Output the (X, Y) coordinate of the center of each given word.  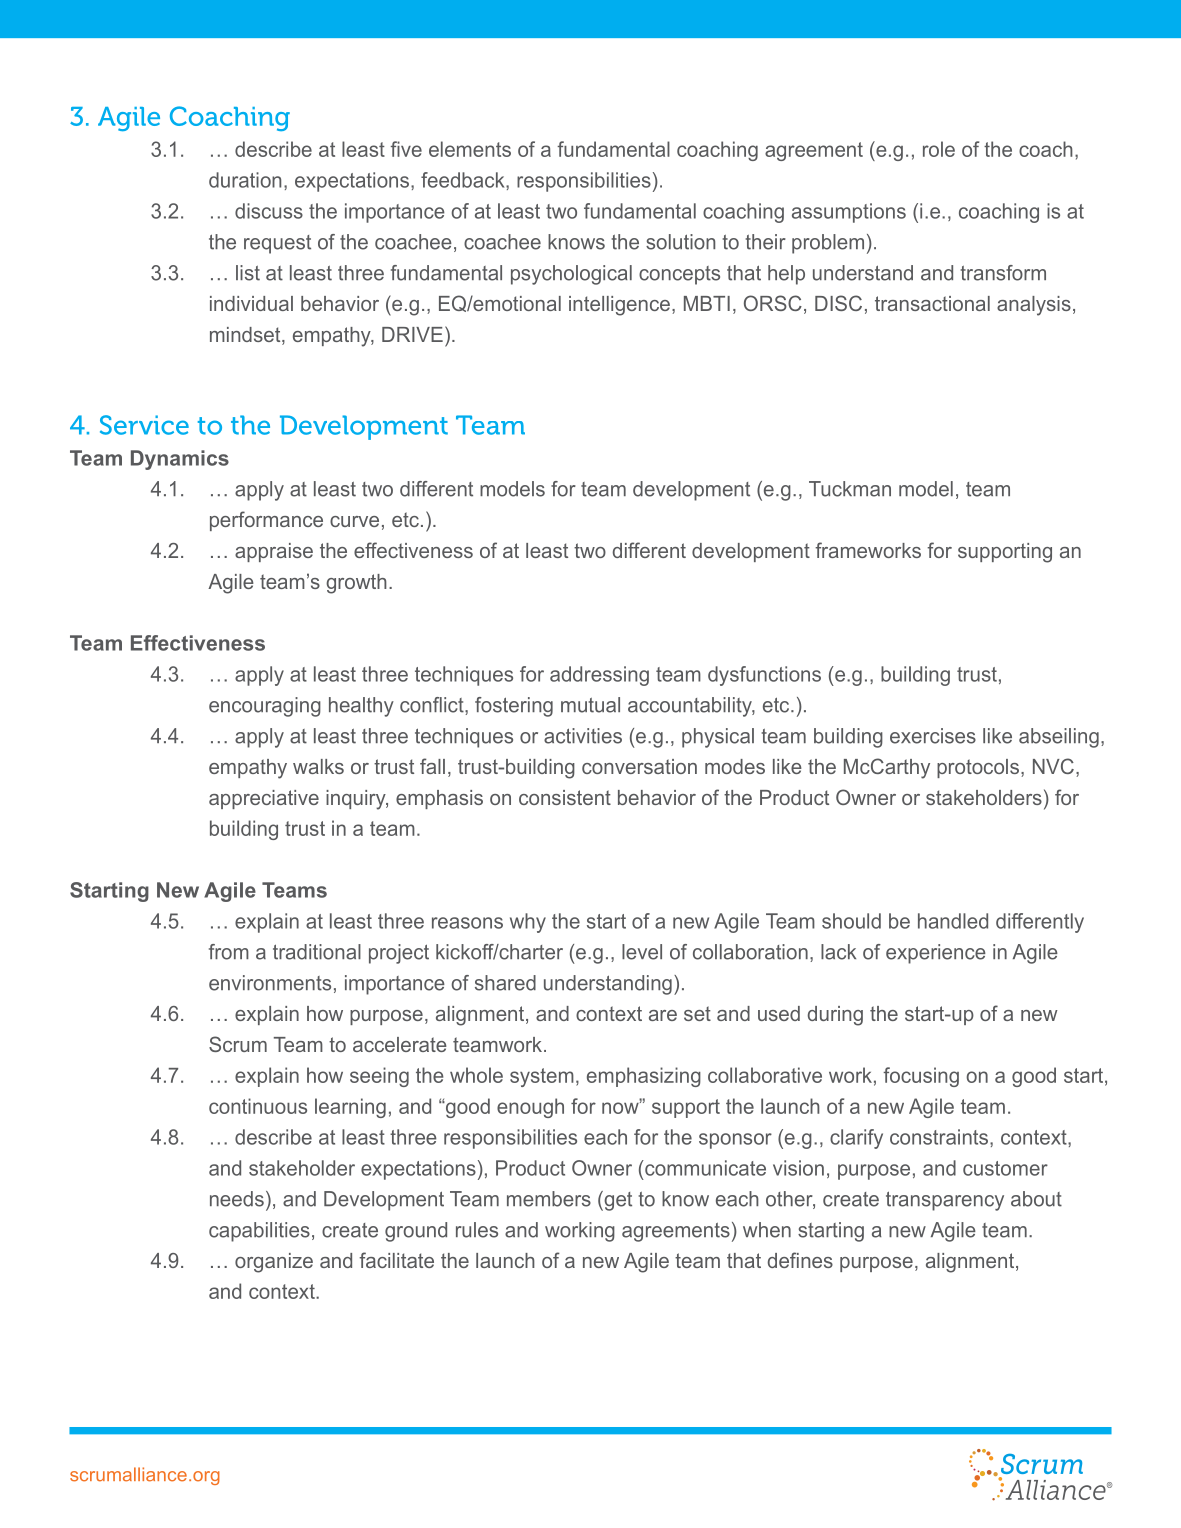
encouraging (265, 707)
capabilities (259, 1232)
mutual (590, 705)
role (939, 149)
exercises (933, 736)
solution (680, 242)
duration (245, 180)
